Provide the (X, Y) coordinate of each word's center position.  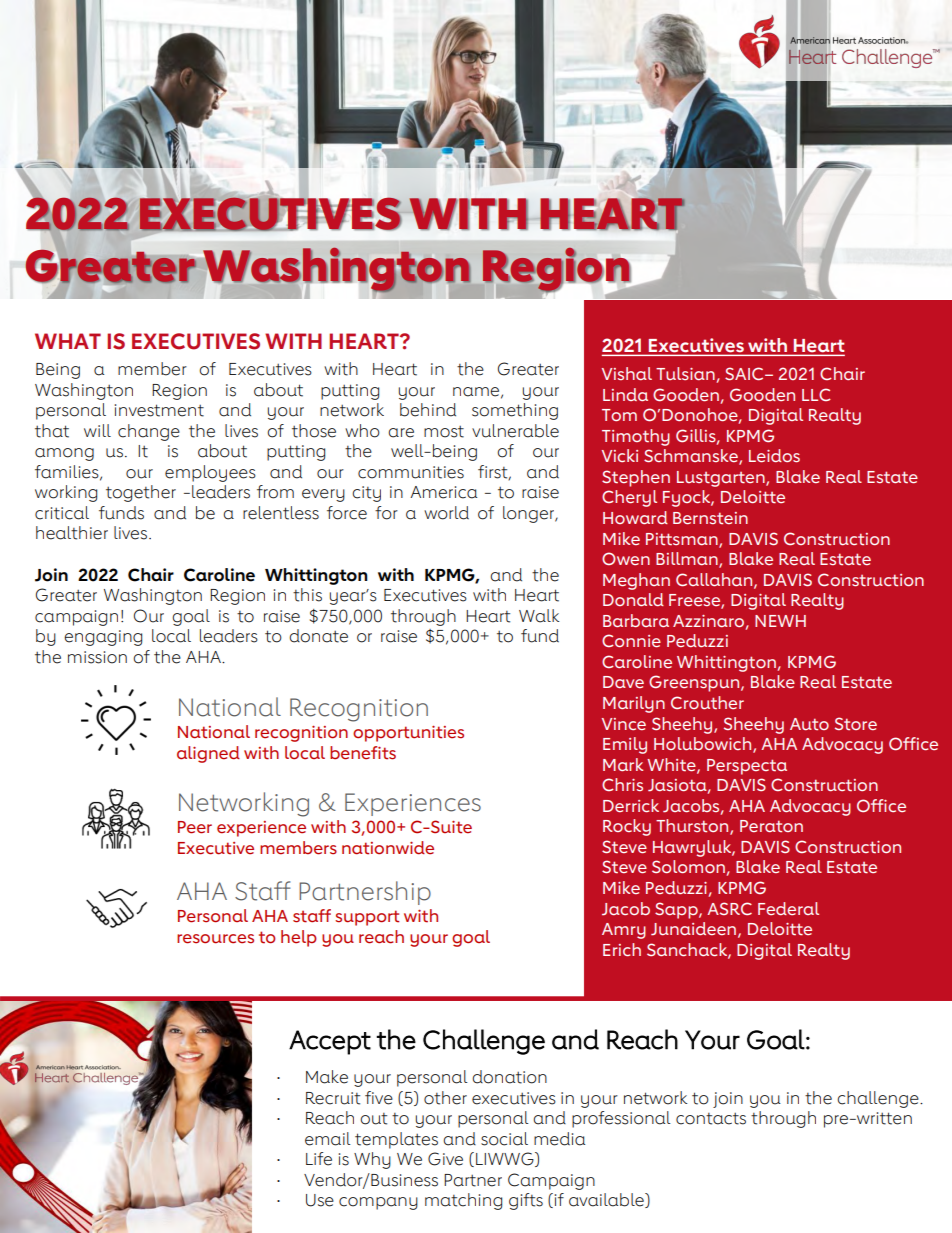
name (477, 392)
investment (159, 410)
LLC (816, 394)
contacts (711, 1119)
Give (445, 1159)
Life (319, 1159)
